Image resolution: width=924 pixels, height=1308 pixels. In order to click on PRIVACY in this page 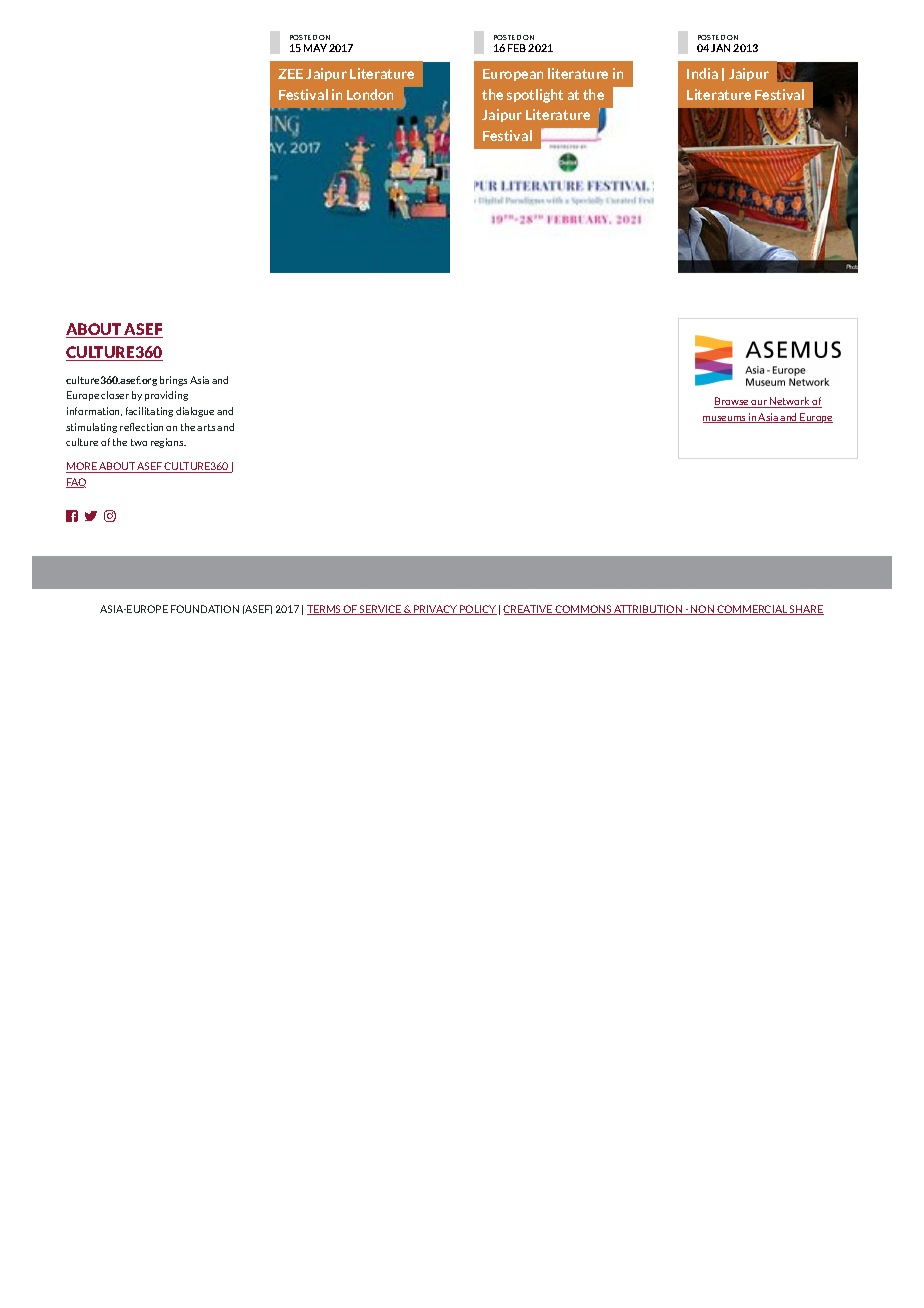, I will do `click(435, 610)`.
